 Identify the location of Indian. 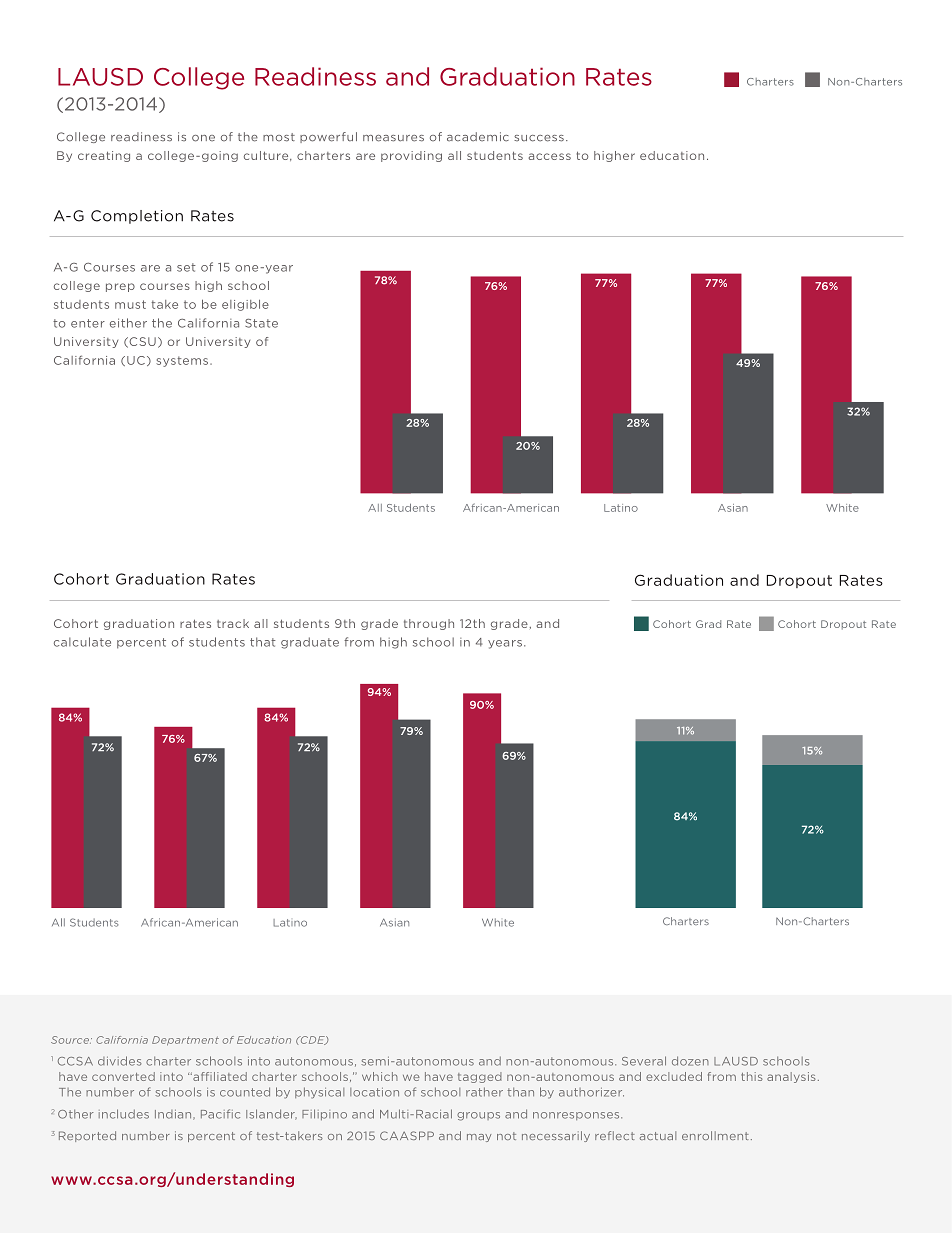
(174, 1115).
